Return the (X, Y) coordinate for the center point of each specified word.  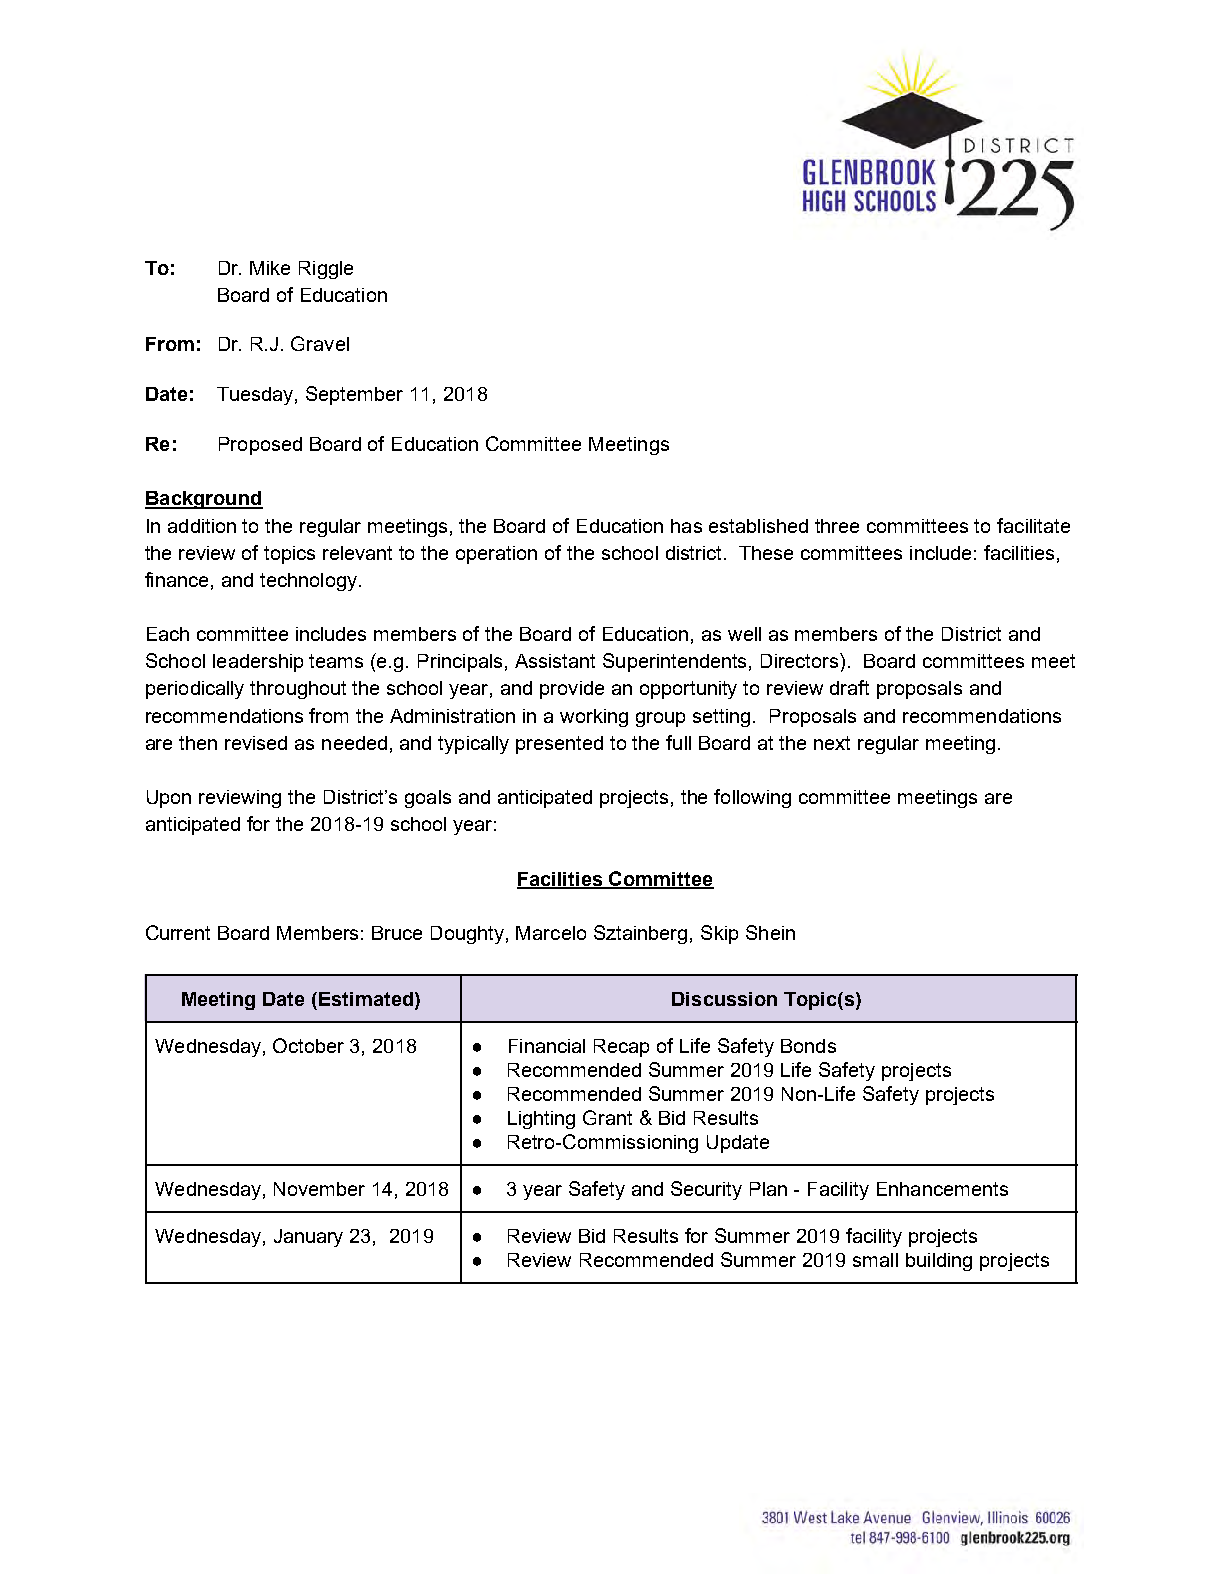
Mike (270, 268)
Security (706, 1190)
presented (559, 745)
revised (256, 743)
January (308, 1238)
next (832, 743)
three (837, 526)
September (354, 395)
